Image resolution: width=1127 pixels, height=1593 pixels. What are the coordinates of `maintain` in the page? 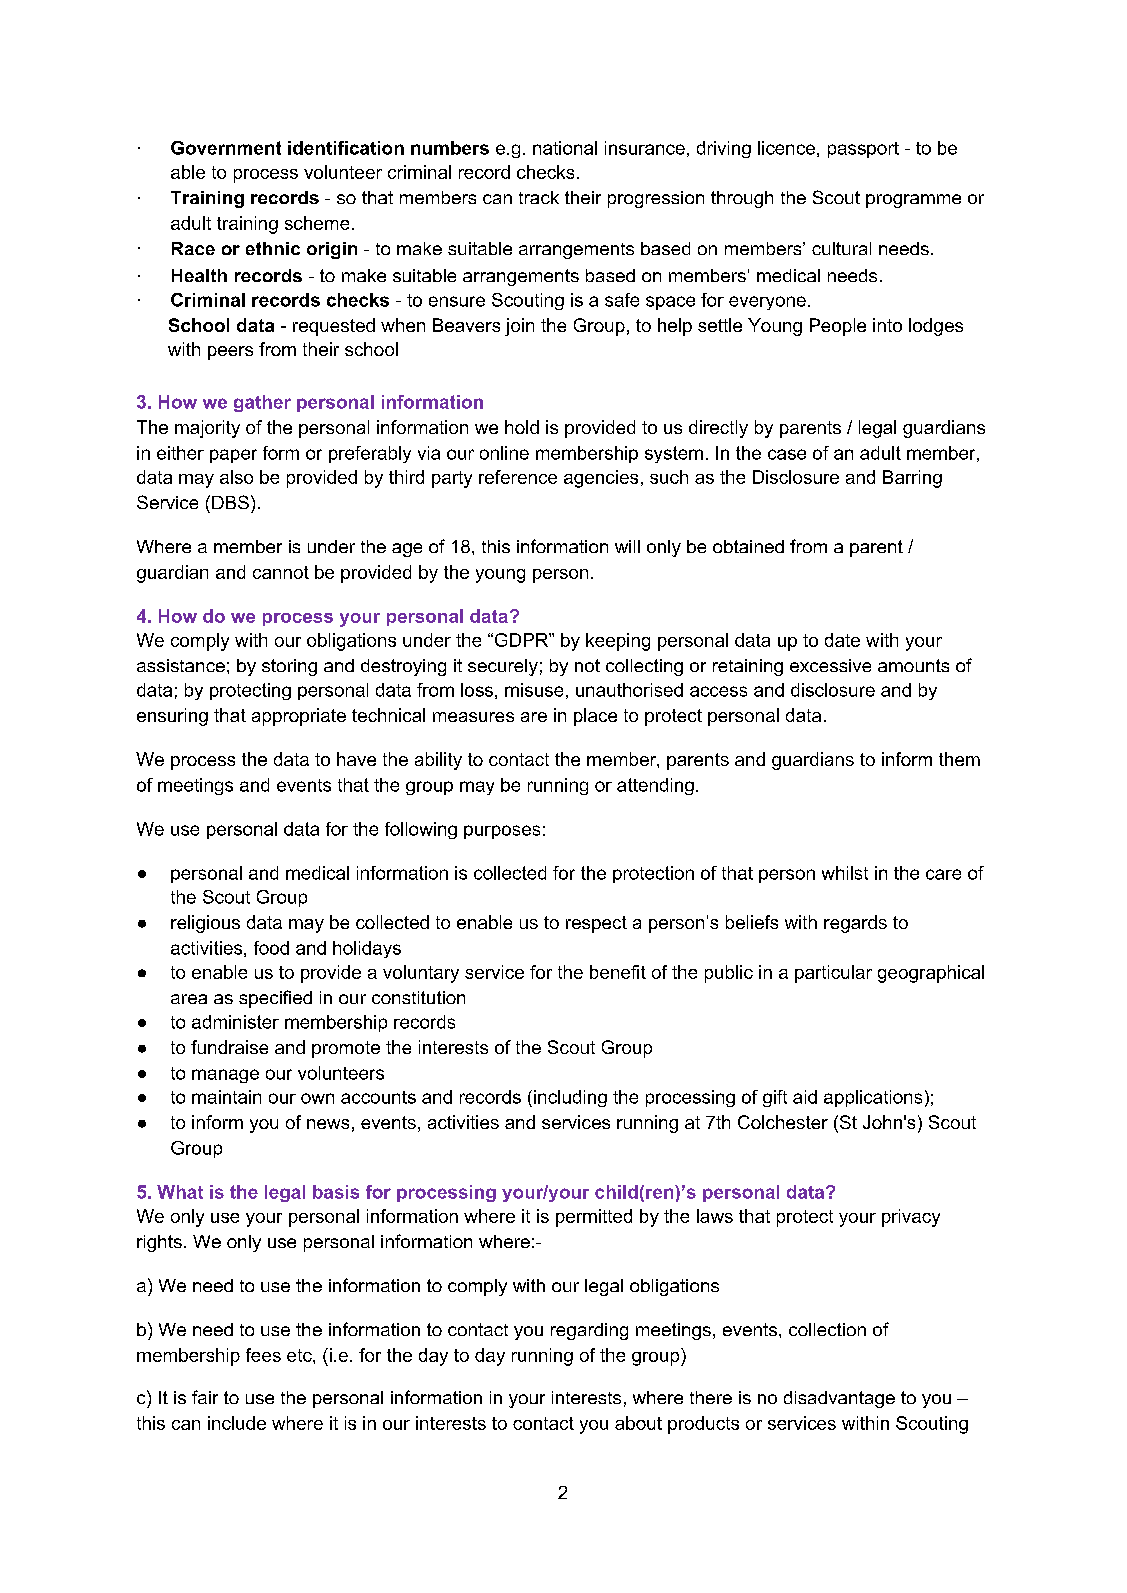 It's located at (226, 1097).
